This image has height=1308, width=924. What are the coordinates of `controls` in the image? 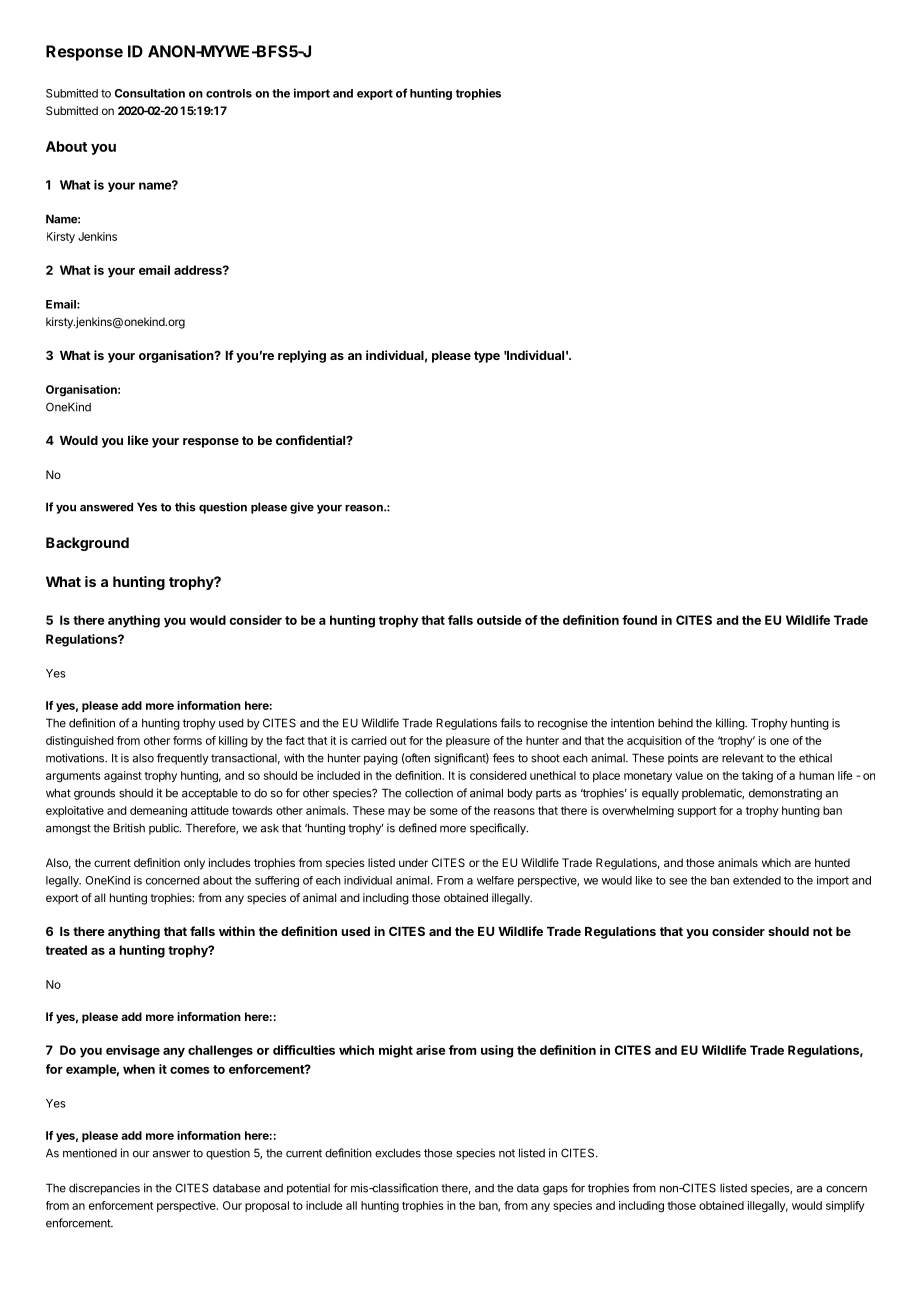 It's located at (229, 93).
